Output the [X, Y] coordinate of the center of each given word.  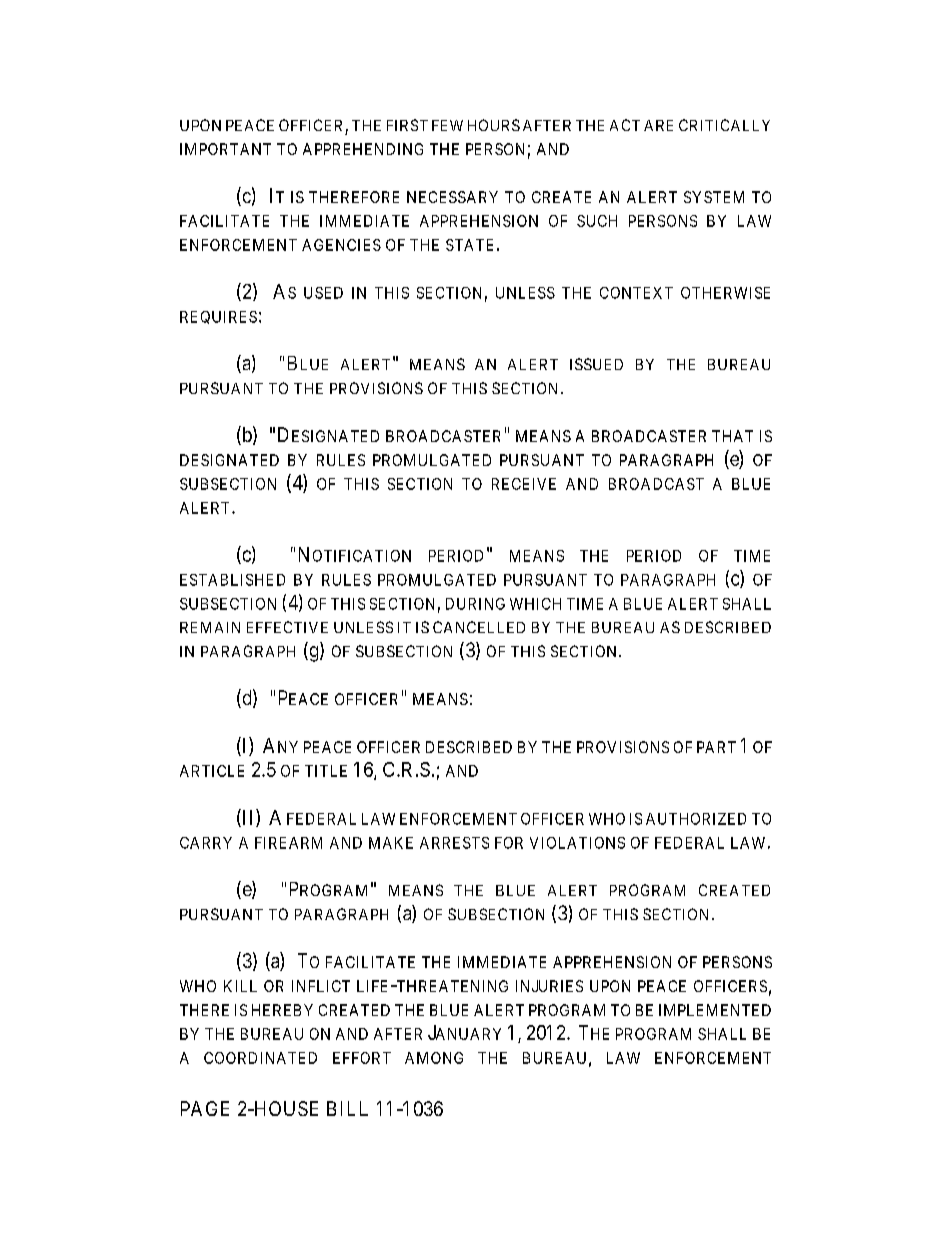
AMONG [434, 1058]
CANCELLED [479, 627]
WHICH [535, 604]
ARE [658, 125]
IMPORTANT [225, 149]
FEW [447, 125]
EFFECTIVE [287, 627]
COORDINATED [260, 1058]
